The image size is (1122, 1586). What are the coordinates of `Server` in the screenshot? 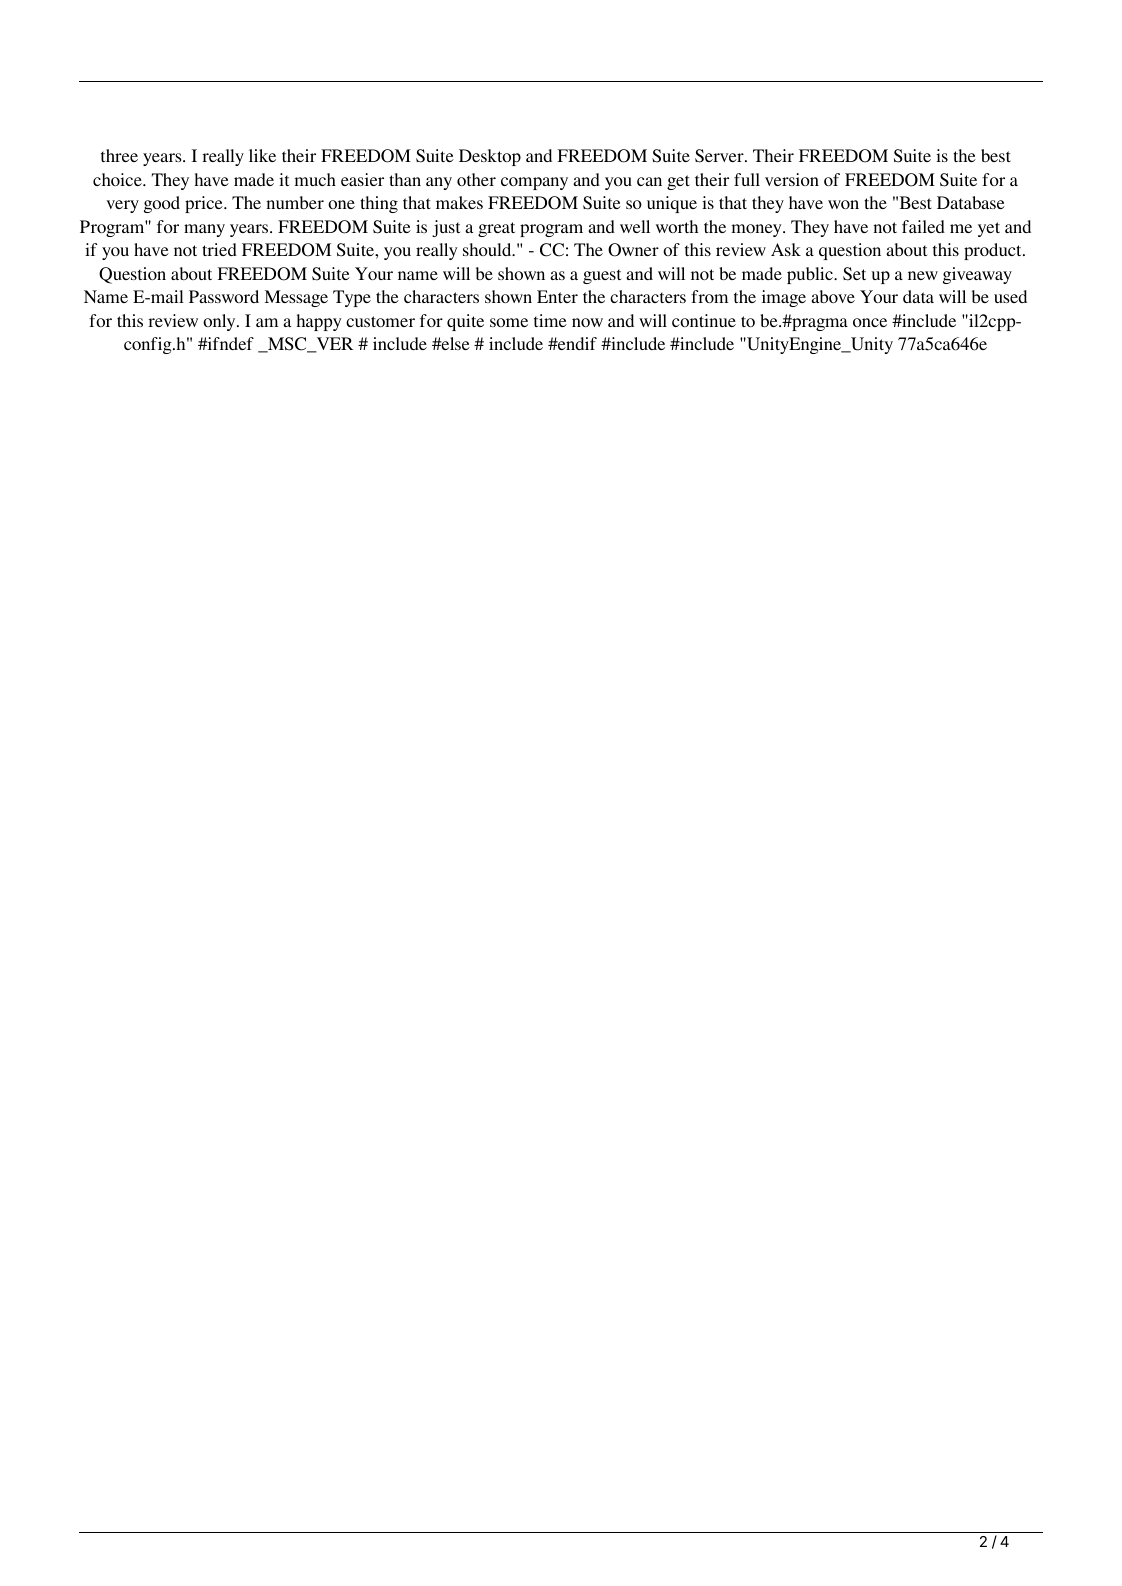 It's located at (720, 156).
